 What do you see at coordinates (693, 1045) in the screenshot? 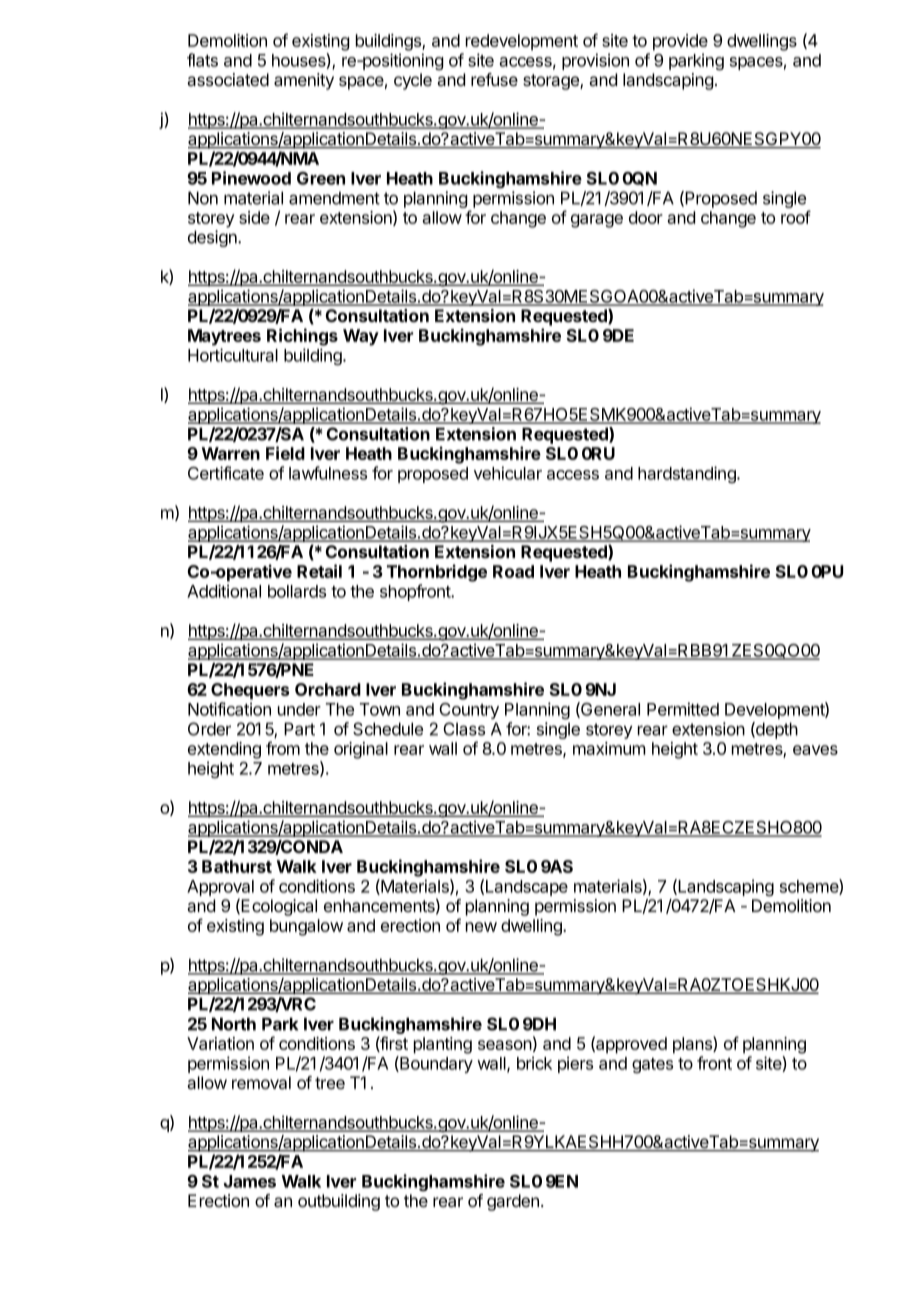
I see `plans` at bounding box center [693, 1045].
